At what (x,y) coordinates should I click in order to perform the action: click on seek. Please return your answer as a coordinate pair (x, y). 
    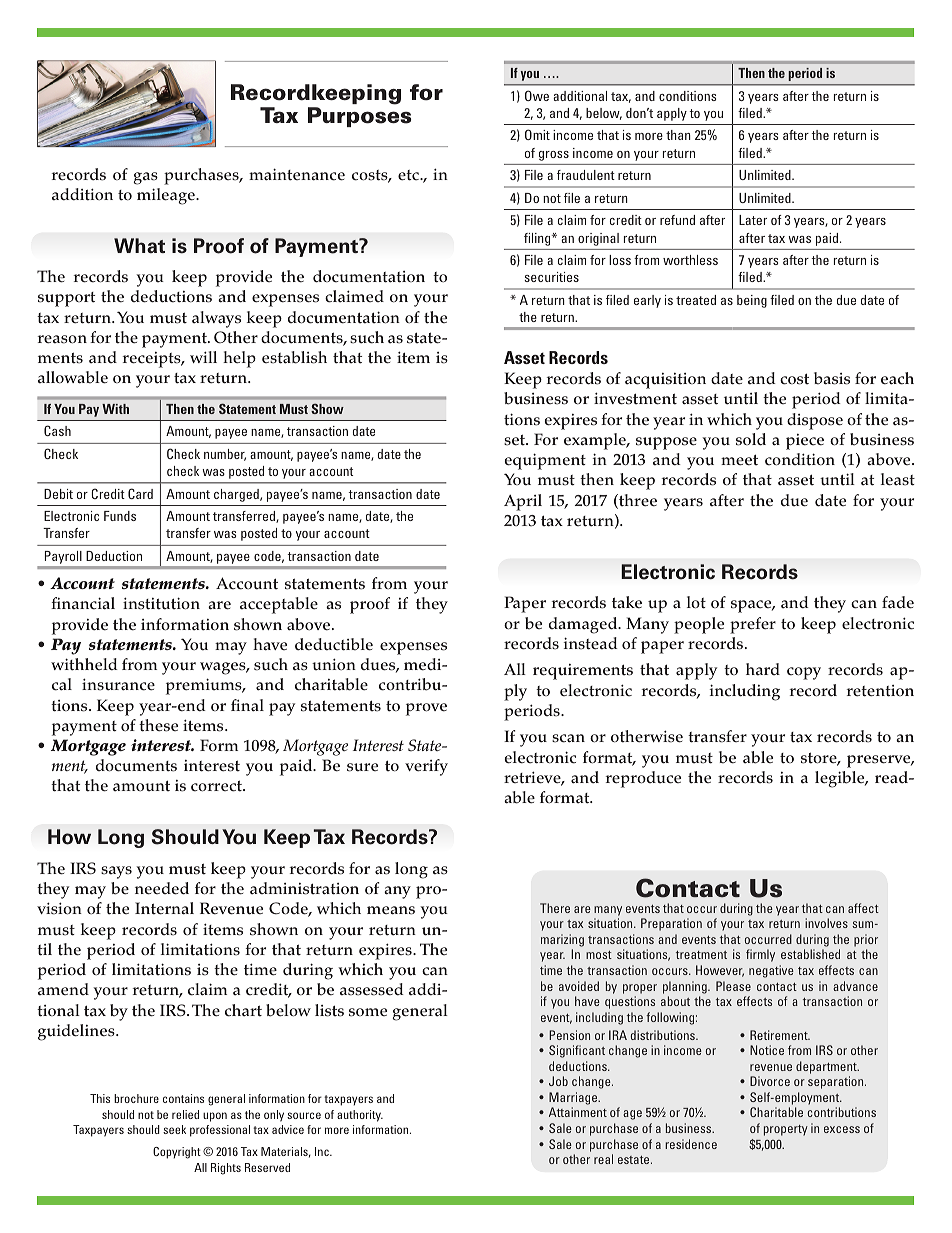
    Looking at the image, I should click on (174, 1129).
